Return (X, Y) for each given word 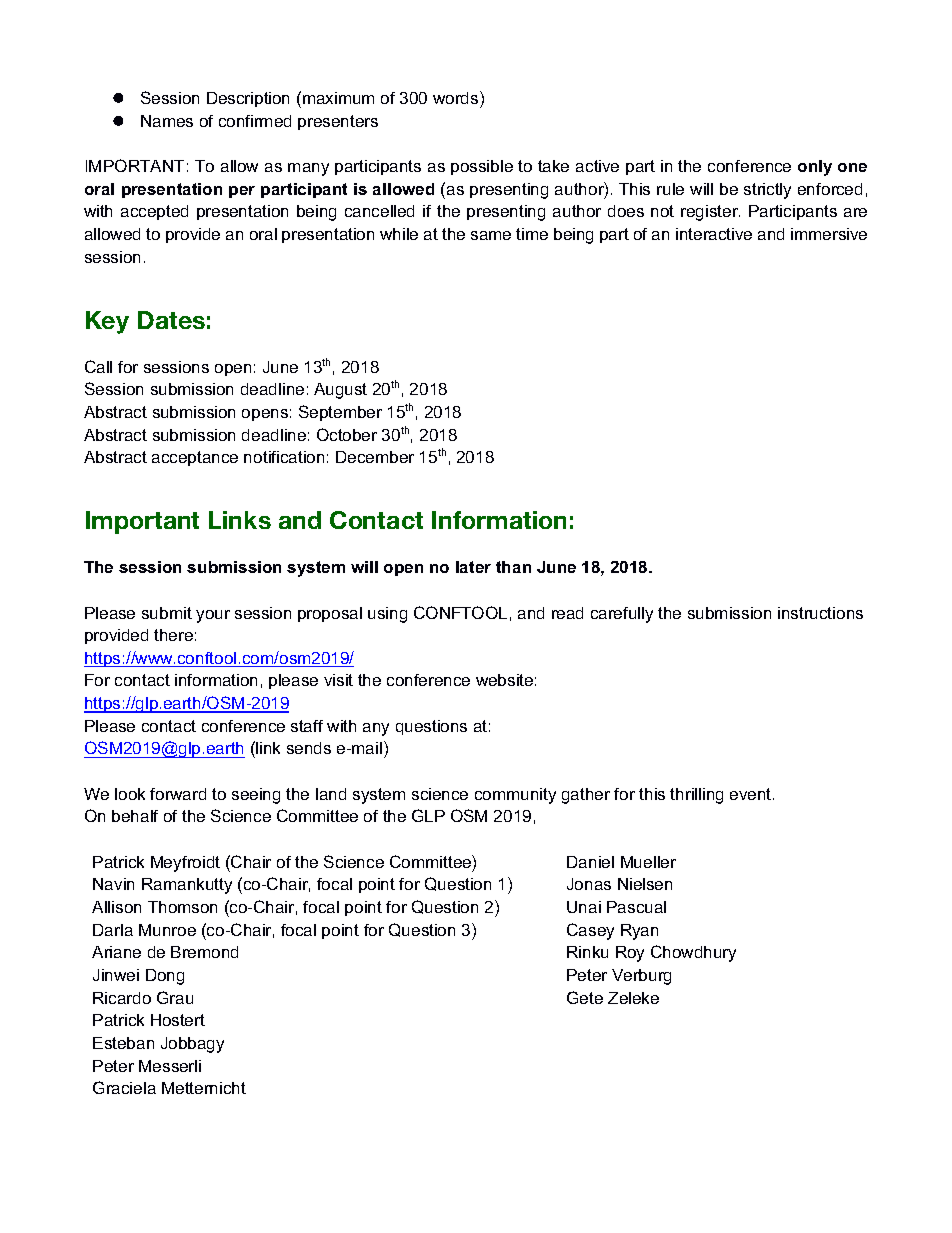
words (457, 97)
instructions (820, 613)
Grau (175, 997)
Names (167, 121)
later (473, 567)
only (815, 168)
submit (167, 613)
